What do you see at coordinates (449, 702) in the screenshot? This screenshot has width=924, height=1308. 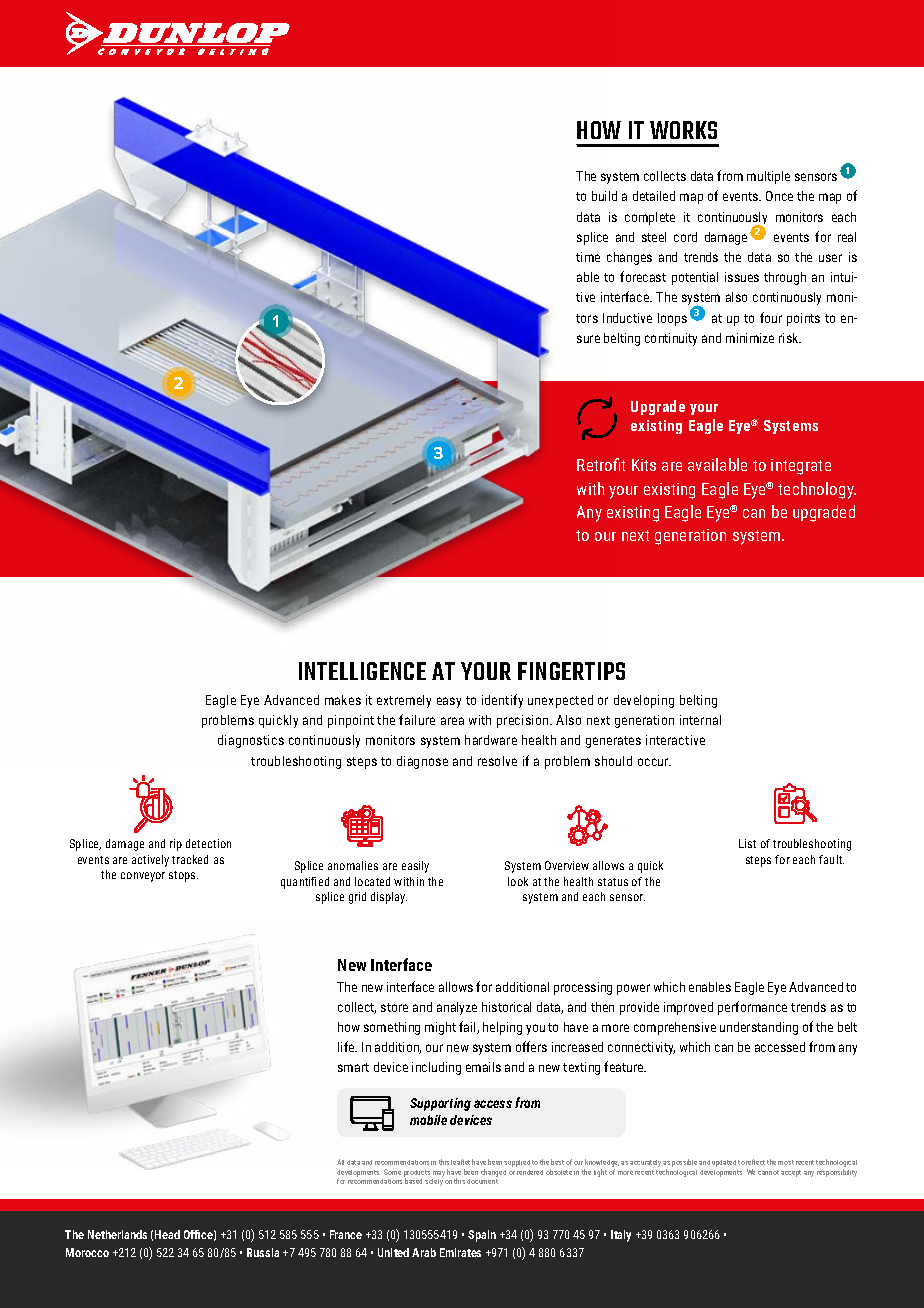 I see `easy` at bounding box center [449, 702].
